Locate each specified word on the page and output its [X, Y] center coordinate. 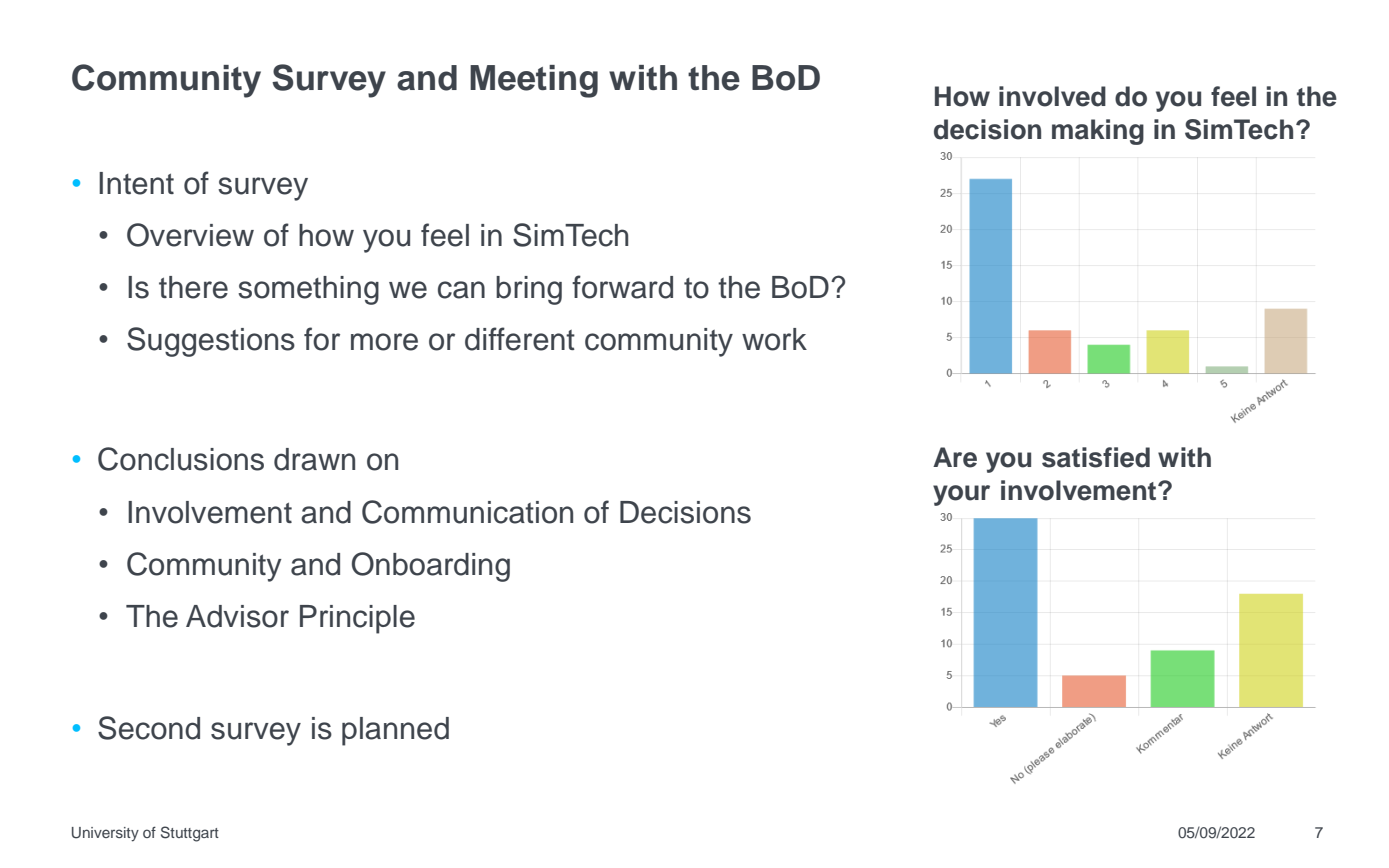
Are [955, 457]
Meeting [534, 81]
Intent [136, 183]
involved [1052, 96]
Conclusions [181, 459]
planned [395, 731]
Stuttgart [190, 834]
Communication [467, 512]
